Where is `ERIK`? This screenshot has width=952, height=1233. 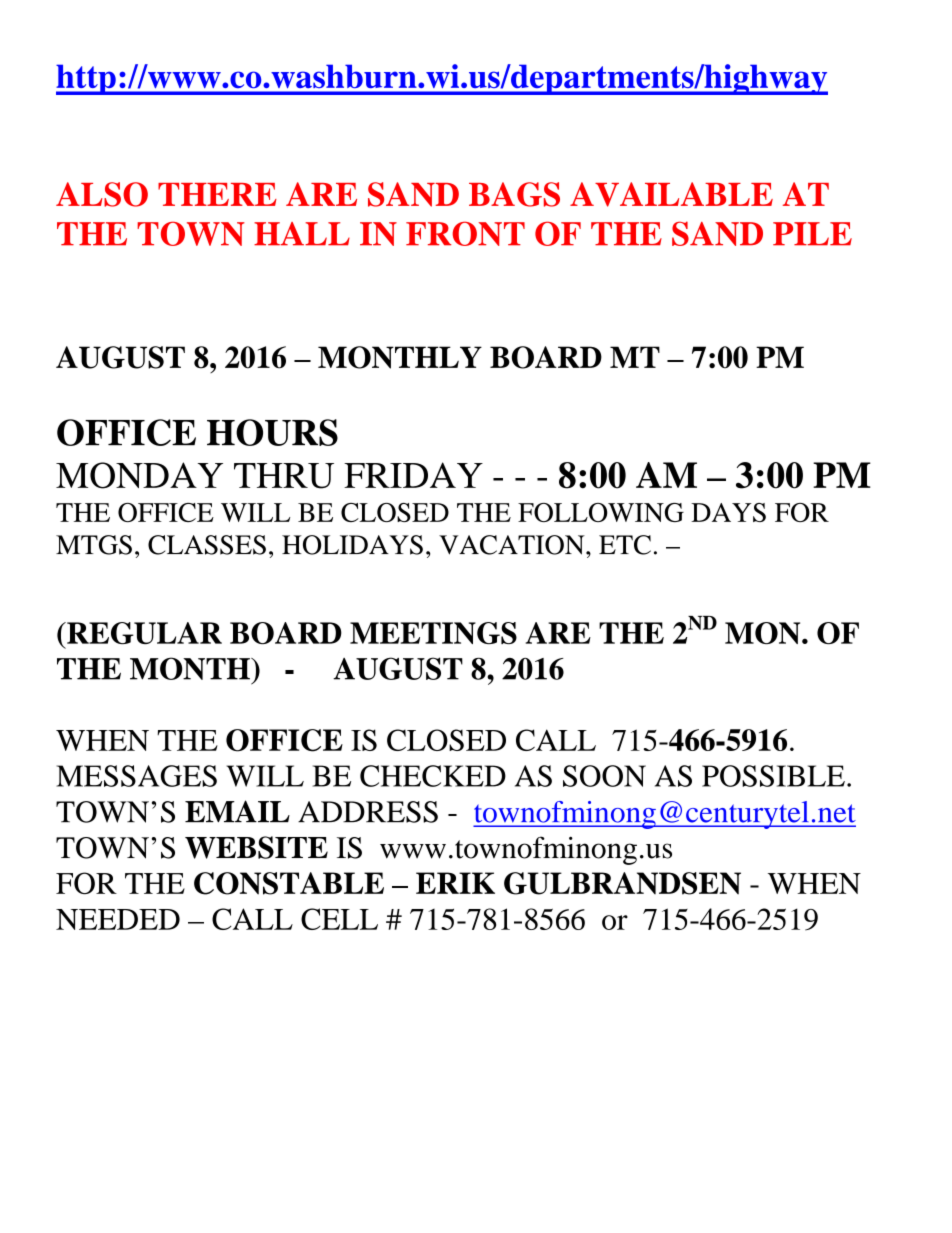 ERIK is located at coordinates (455, 883).
